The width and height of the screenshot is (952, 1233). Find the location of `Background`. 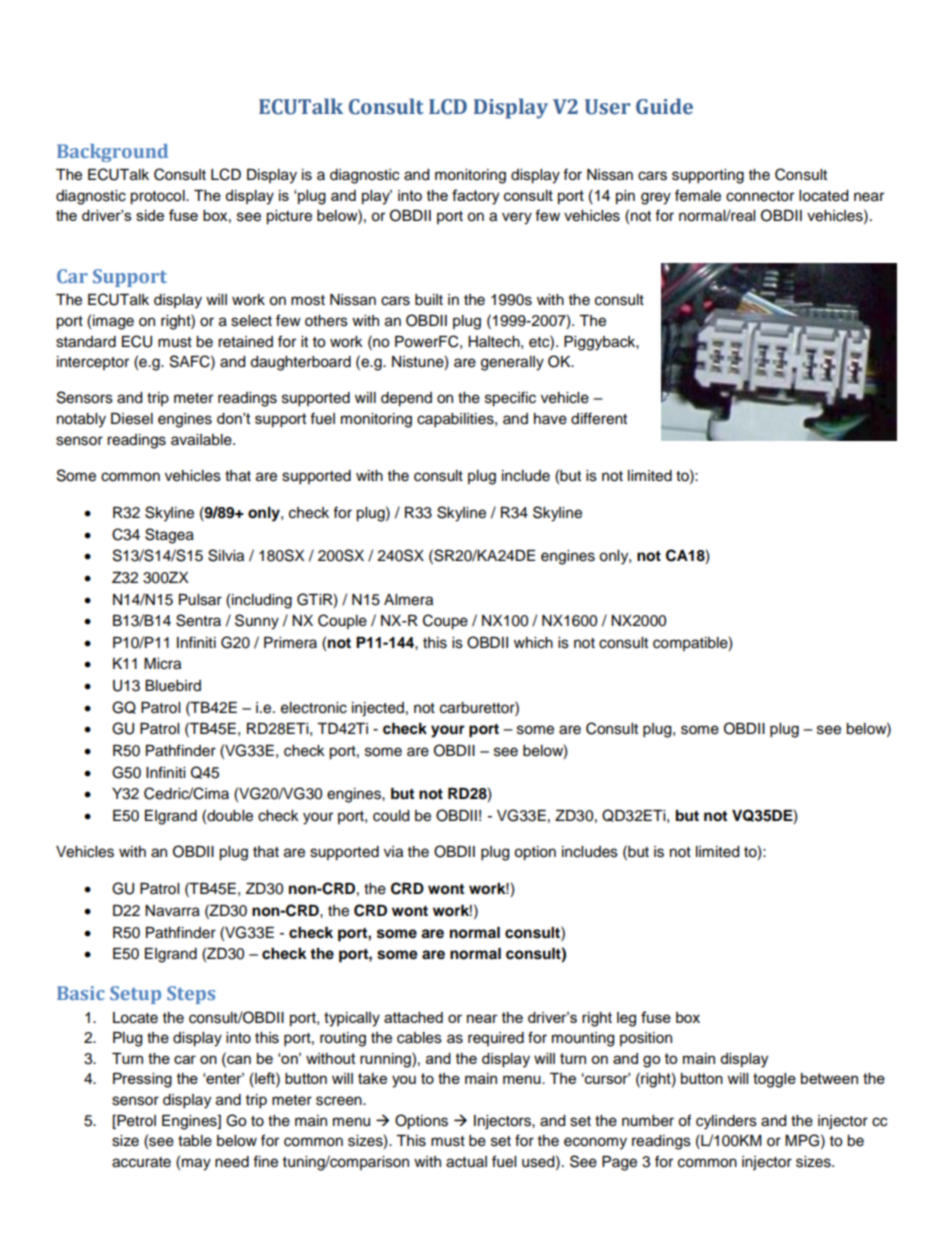

Background is located at coordinates (112, 153).
